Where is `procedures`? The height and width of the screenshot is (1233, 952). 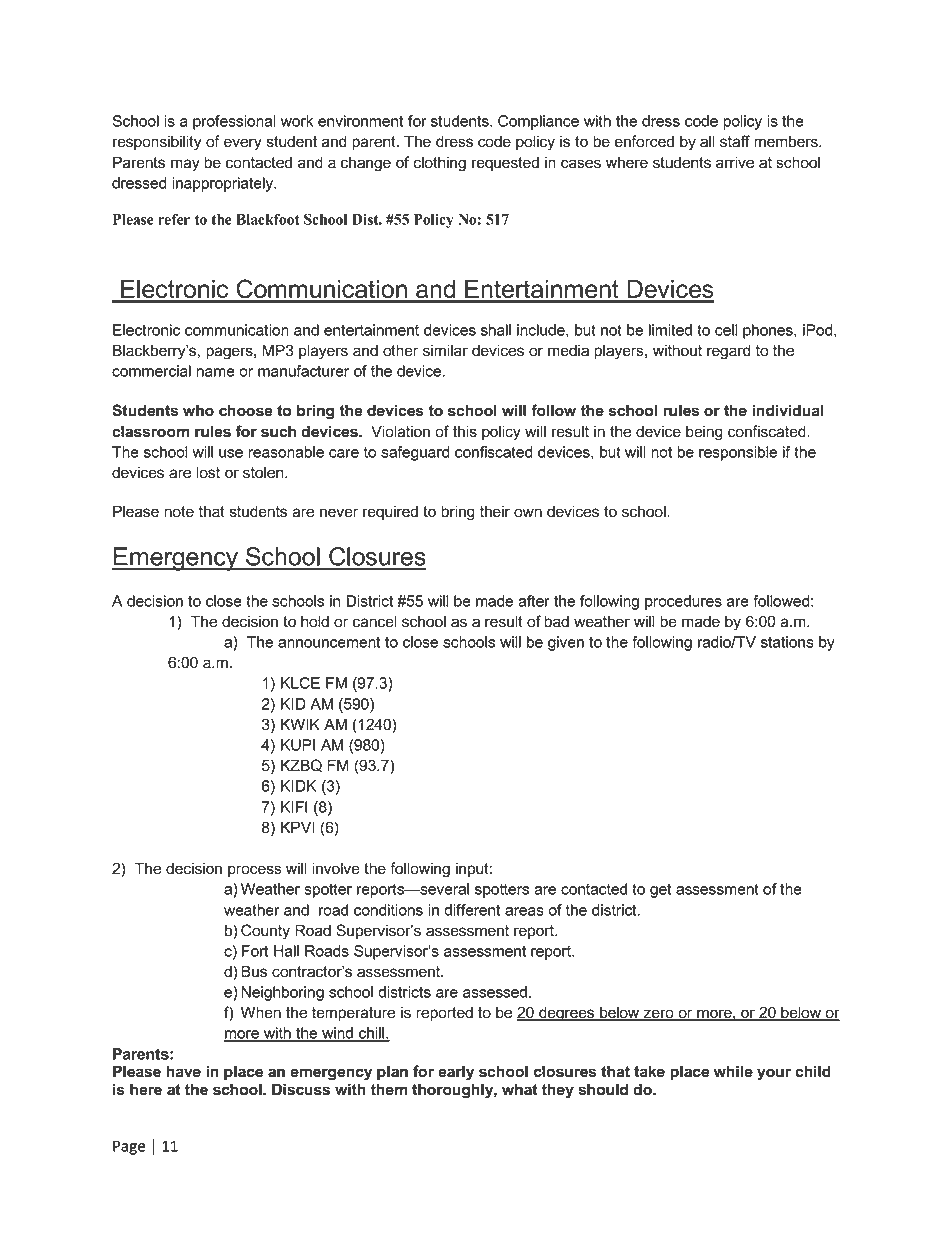 procedures is located at coordinates (683, 602).
